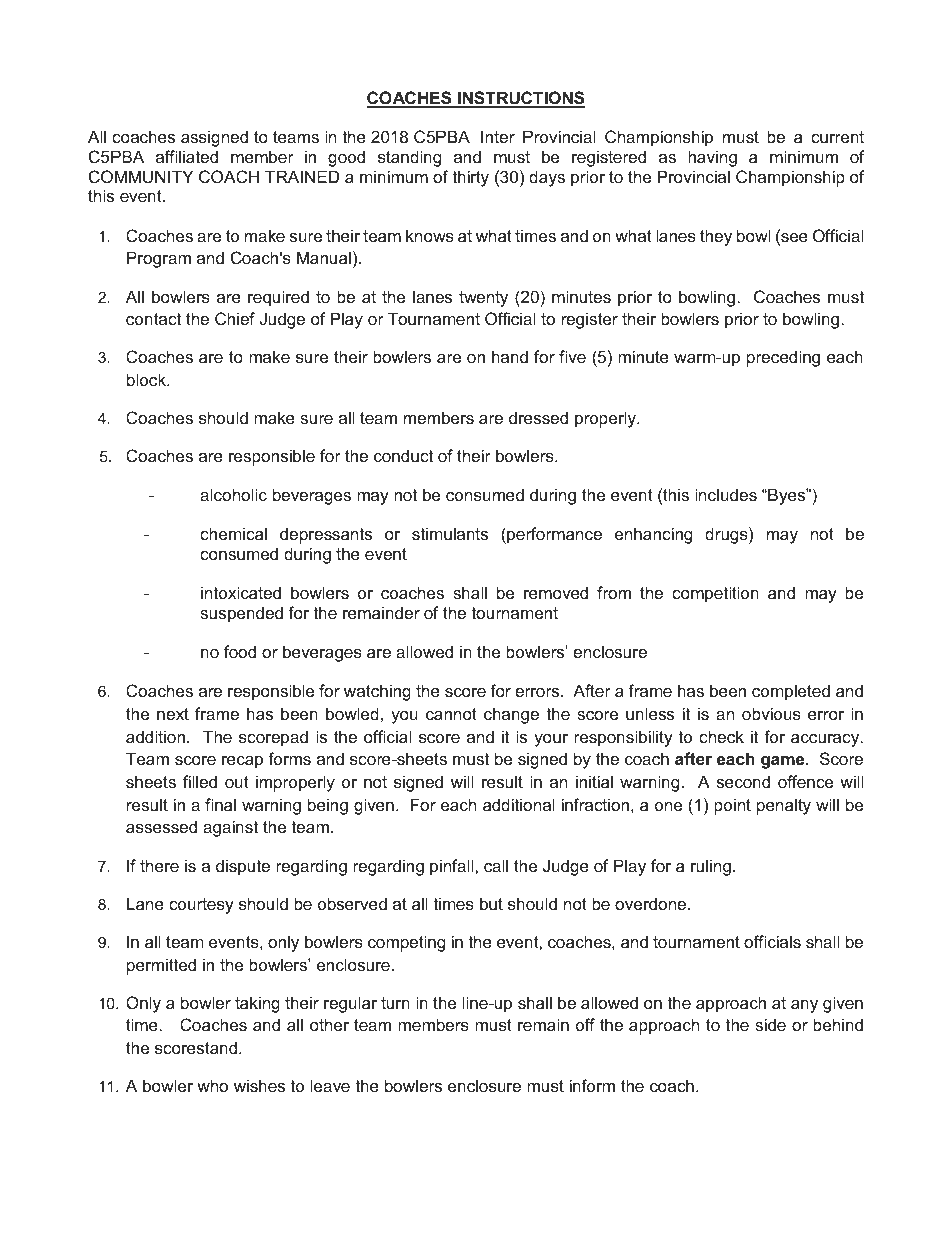  What do you see at coordinates (538, 417) in the screenshot?
I see `dressed` at bounding box center [538, 417].
